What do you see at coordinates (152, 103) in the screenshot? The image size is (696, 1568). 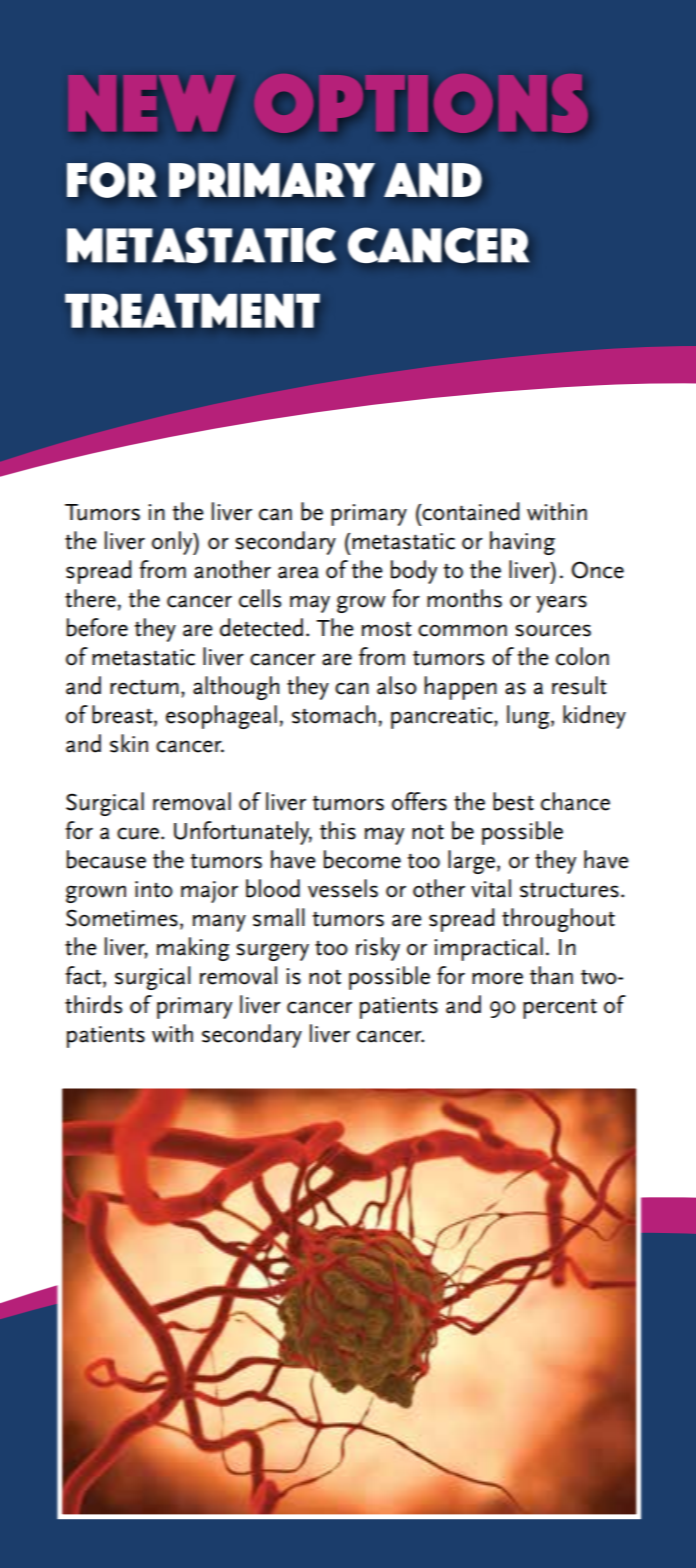 I see `NEW` at bounding box center [152, 103].
